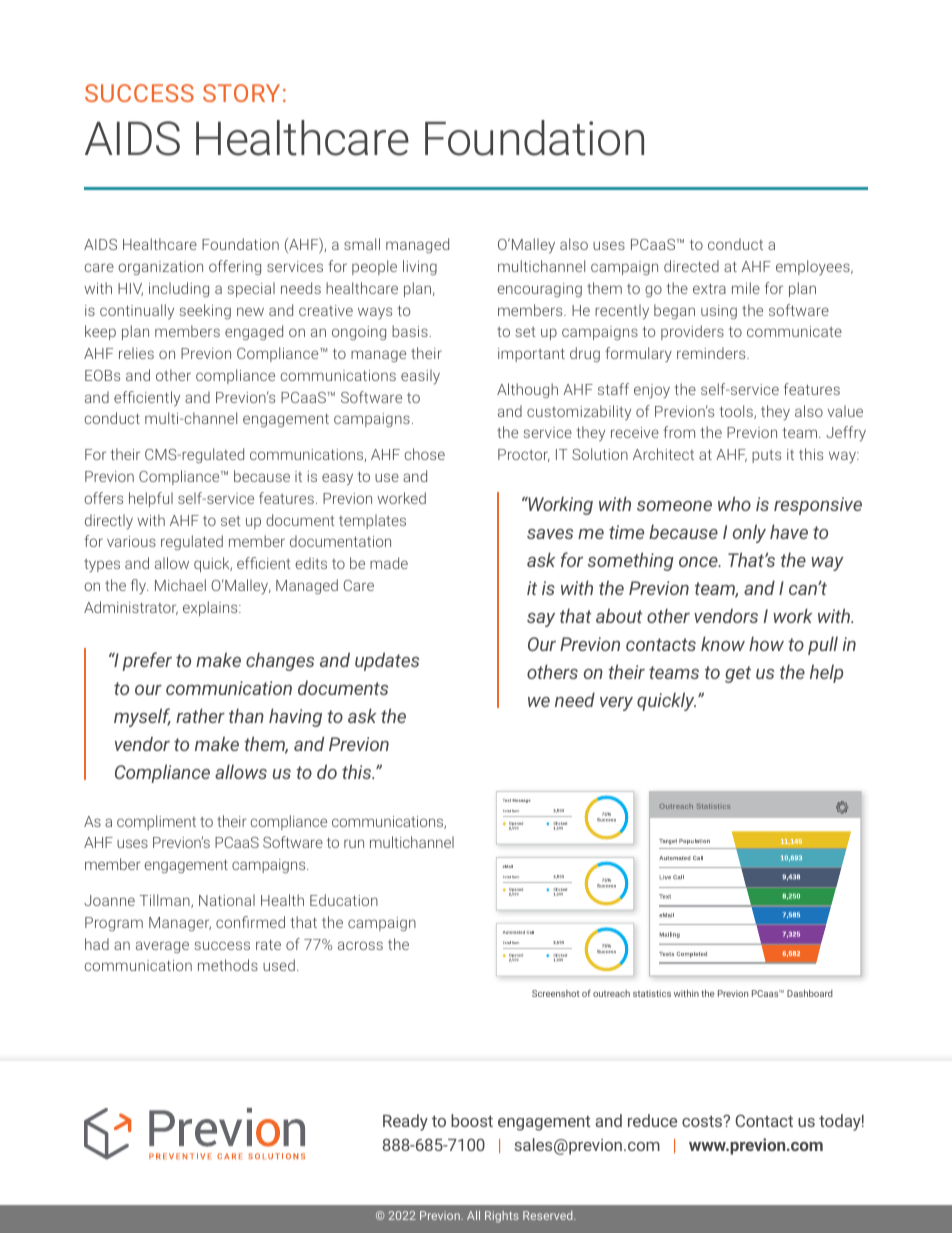 This image has width=952, height=1233. I want to click on Tillman, so click(166, 901).
